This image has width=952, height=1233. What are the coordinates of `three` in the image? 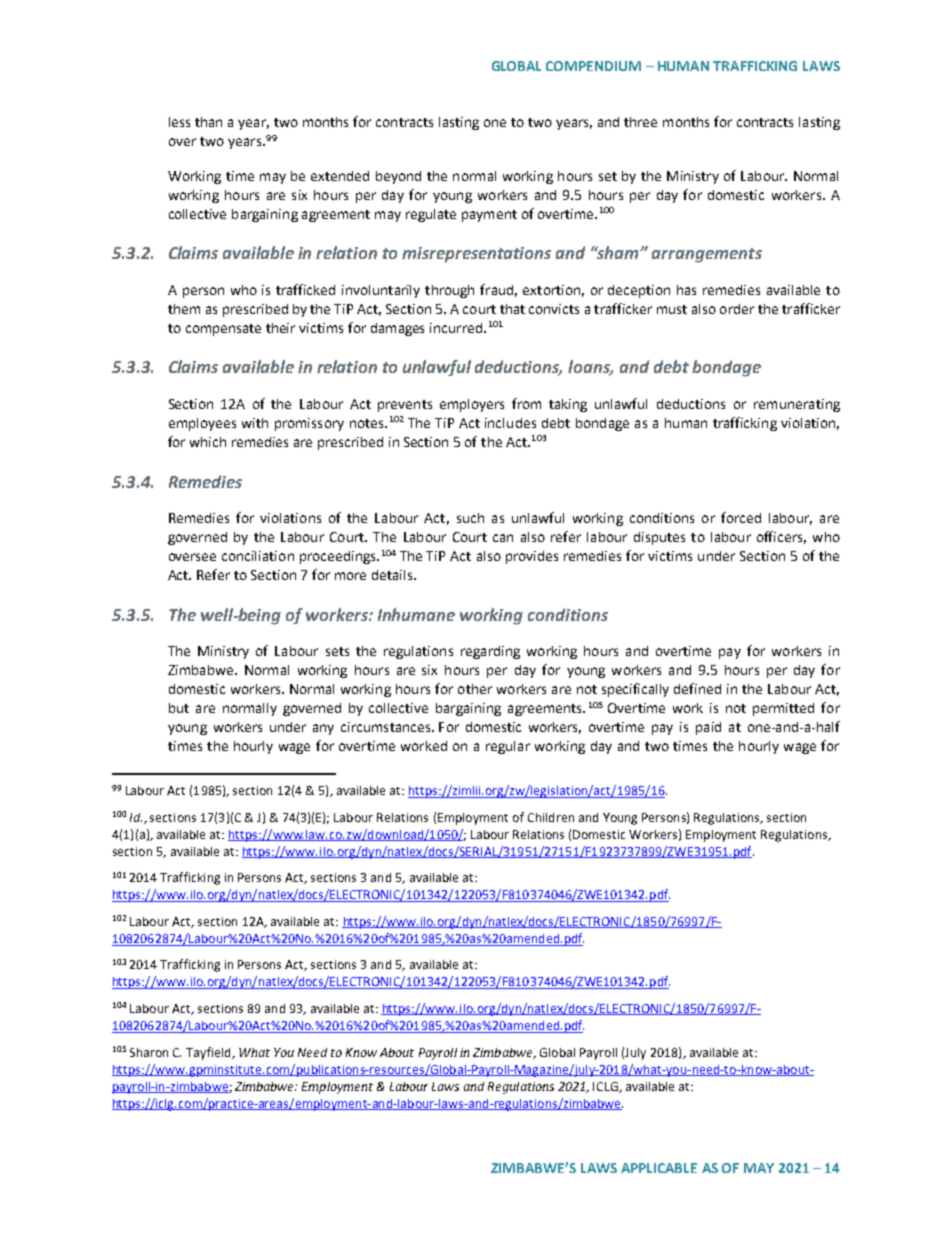 It's located at (640, 122).
